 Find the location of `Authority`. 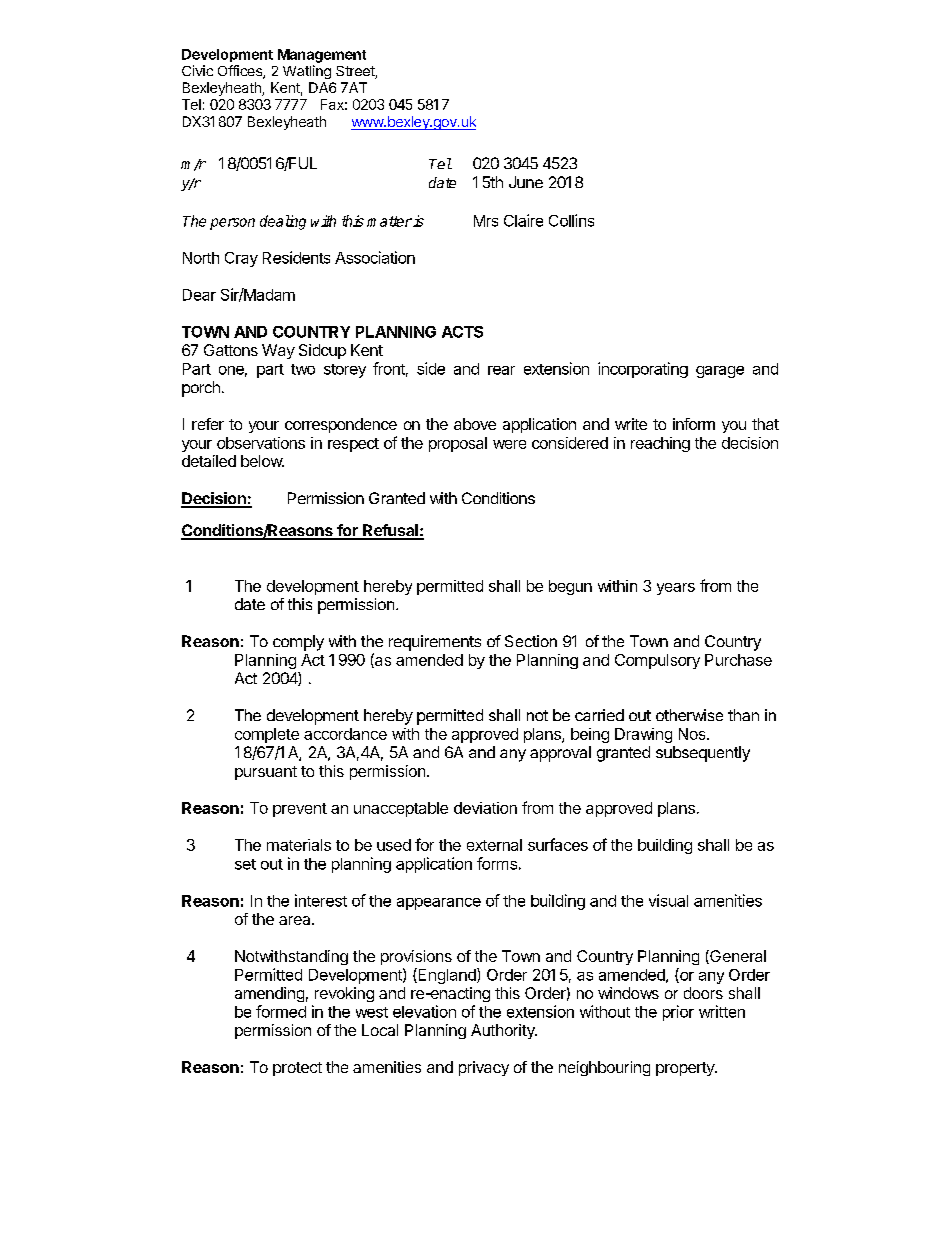

Authority is located at coordinates (504, 1031).
